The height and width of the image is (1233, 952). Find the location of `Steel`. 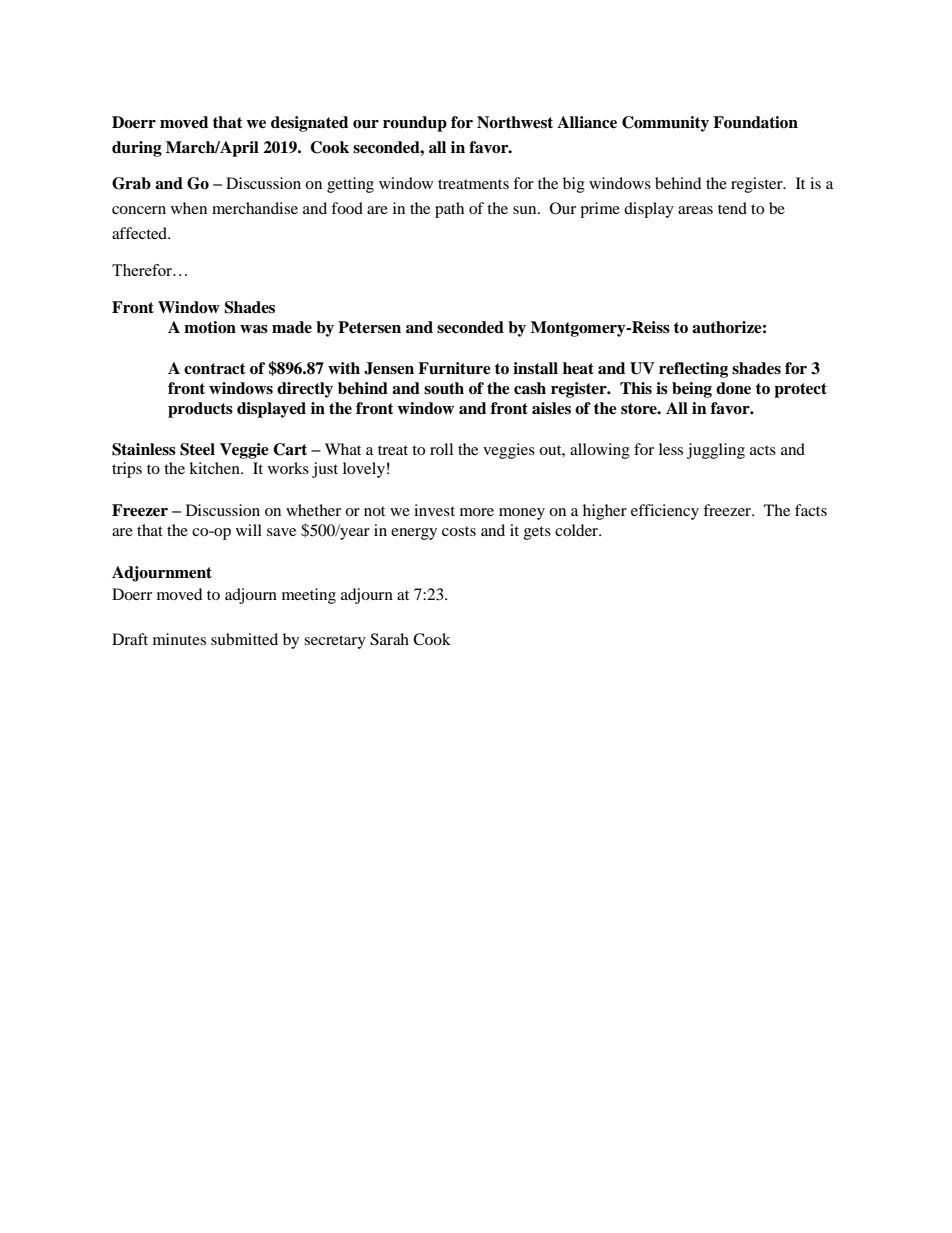

Steel is located at coordinates (197, 449).
